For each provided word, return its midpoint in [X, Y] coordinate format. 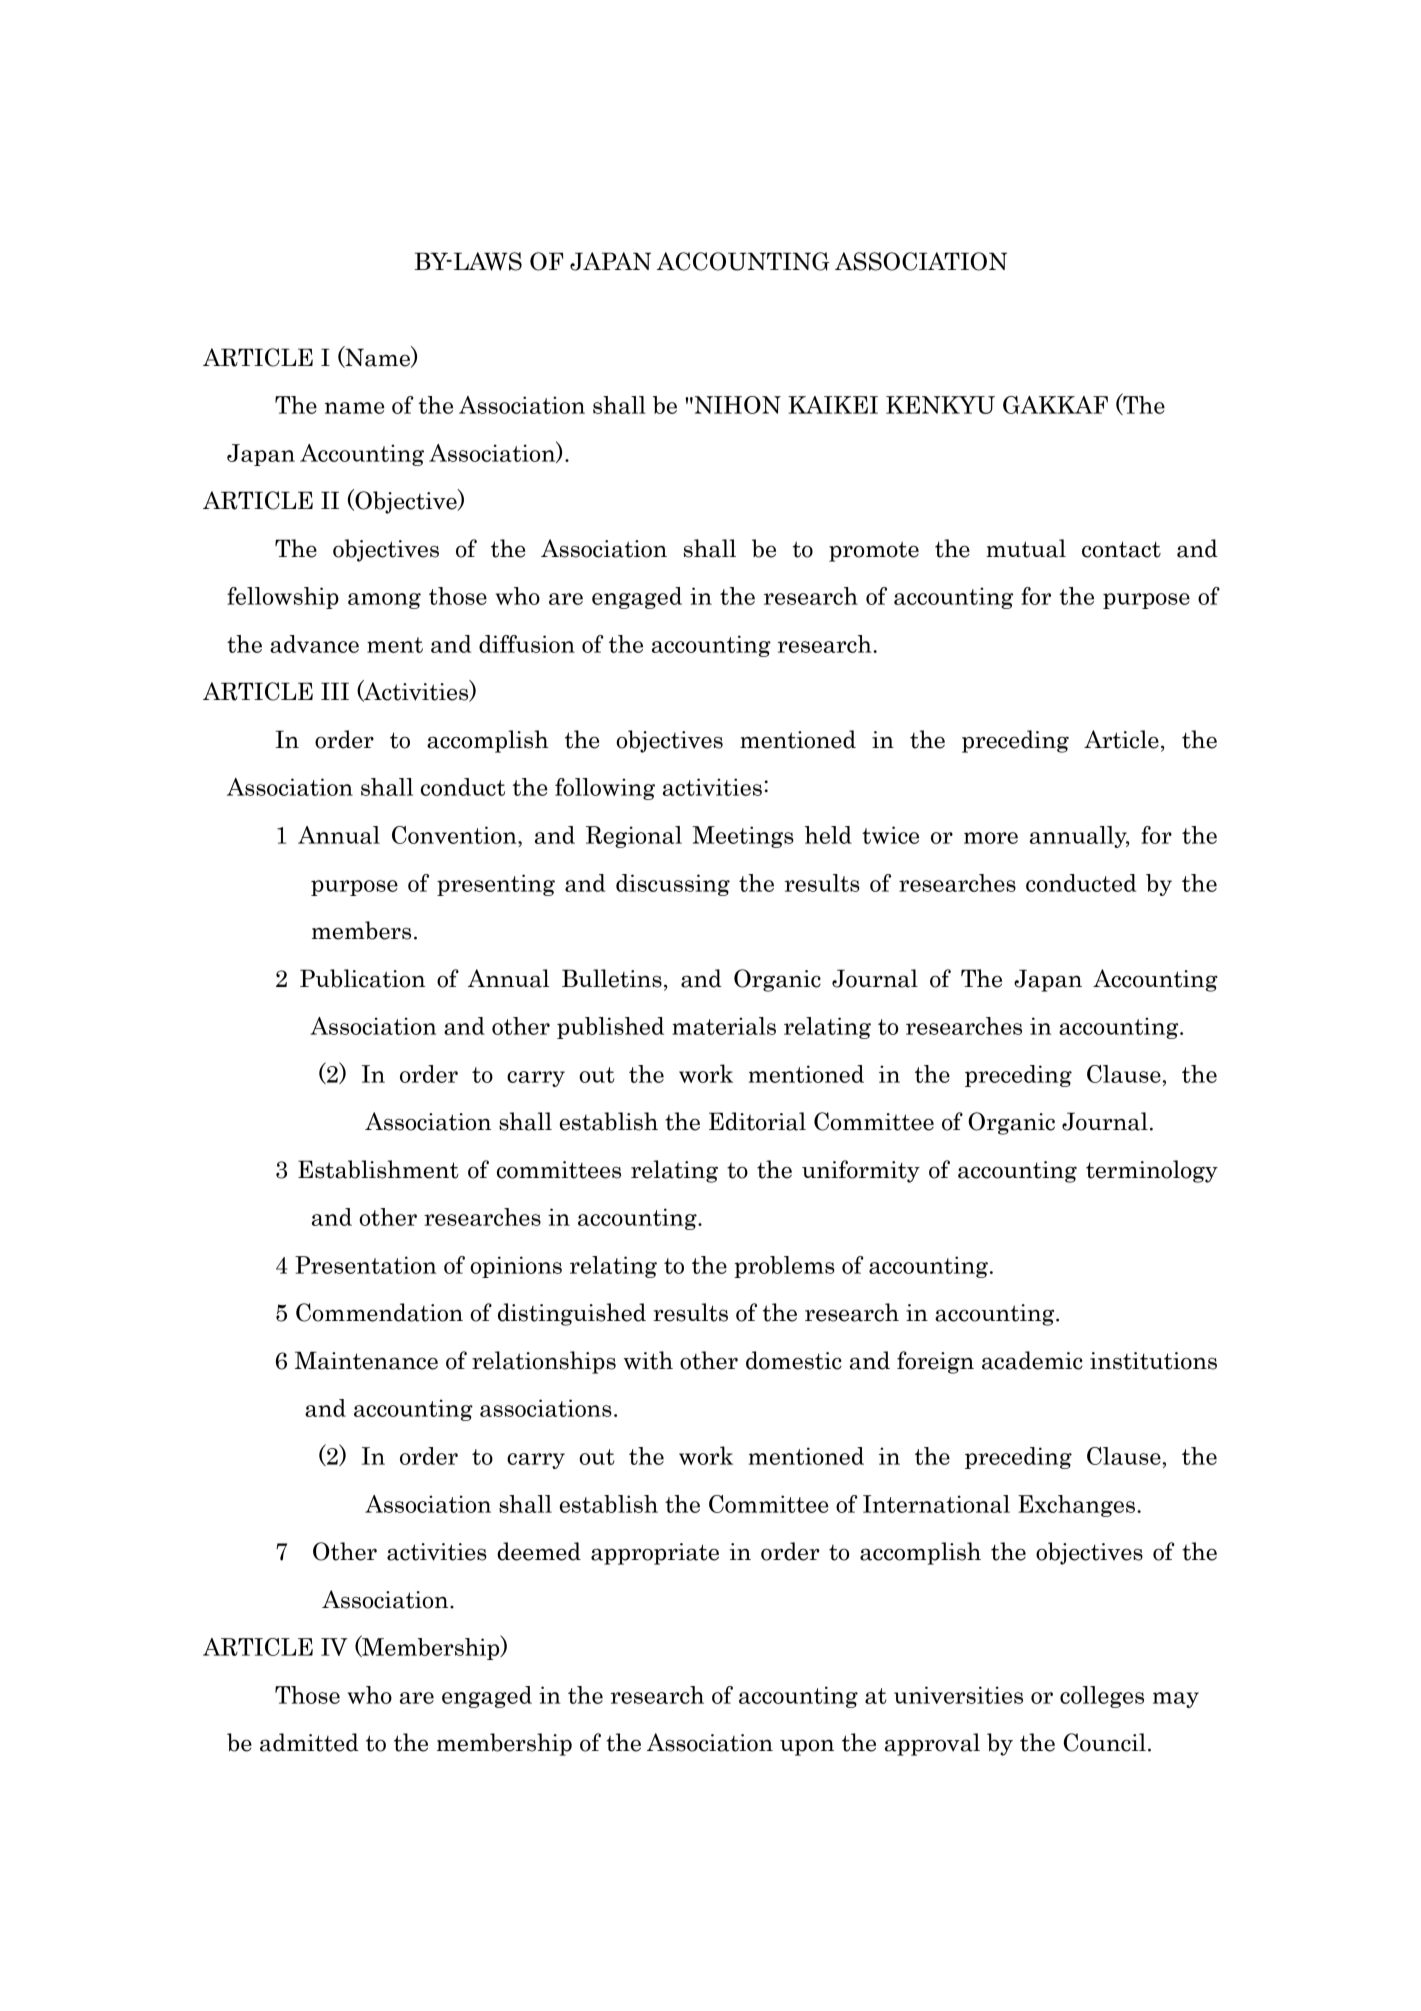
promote [874, 551]
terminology [1152, 1171]
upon [807, 1747]
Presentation [365, 1265]
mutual [1026, 548]
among [384, 601]
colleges [1102, 1697]
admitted [309, 1742]
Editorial [757, 1121]
